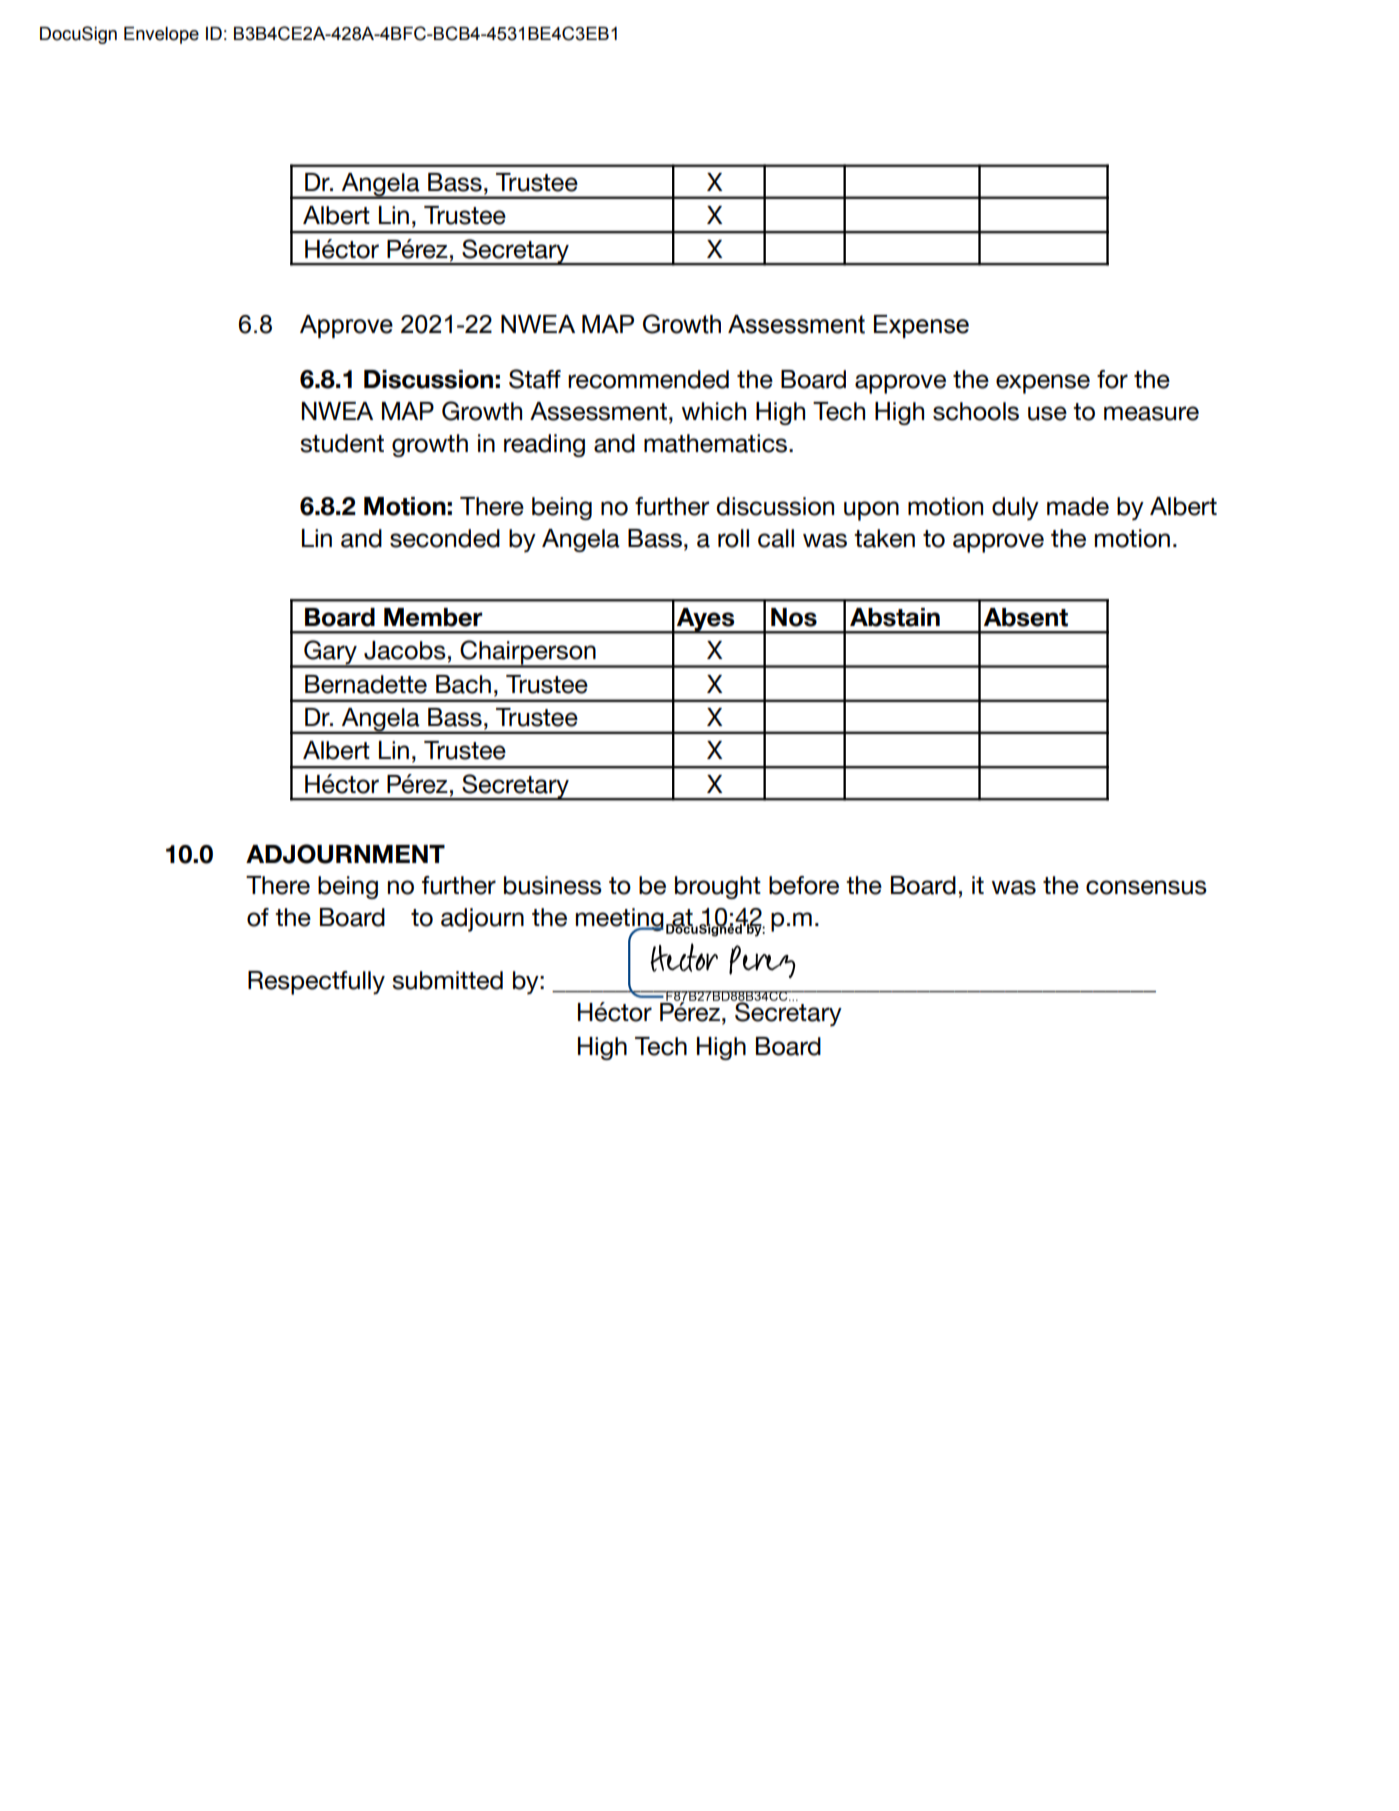 This document has height=1811, width=1399. Describe the element at coordinates (342, 443) in the document. I see `student` at that location.
